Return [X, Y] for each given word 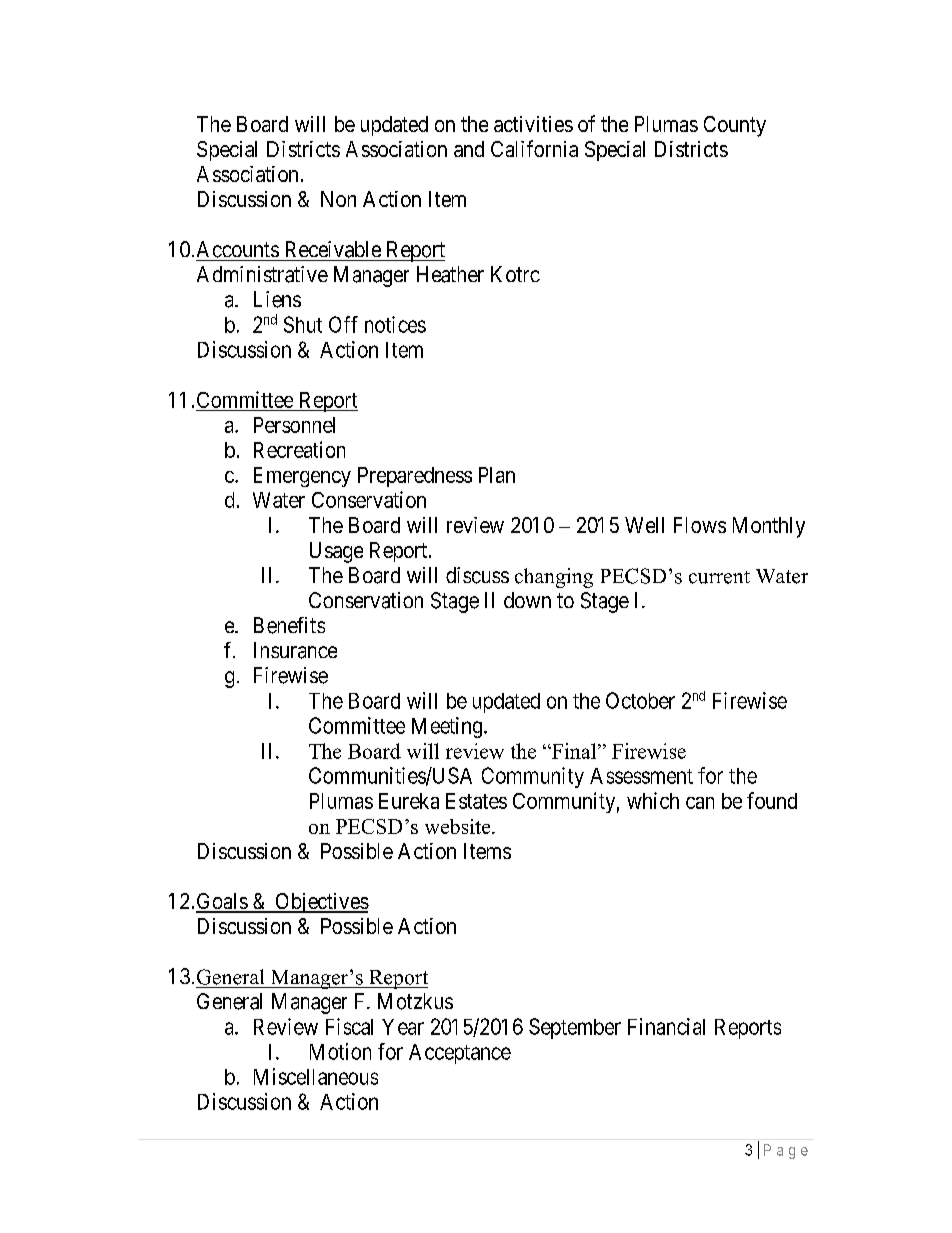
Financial [666, 1026]
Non [338, 199]
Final [574, 751]
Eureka [409, 801]
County [735, 126]
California [534, 148]
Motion [340, 1051]
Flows [700, 525]
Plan [497, 475]
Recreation [299, 449]
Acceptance [460, 1054]
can [700, 803]
